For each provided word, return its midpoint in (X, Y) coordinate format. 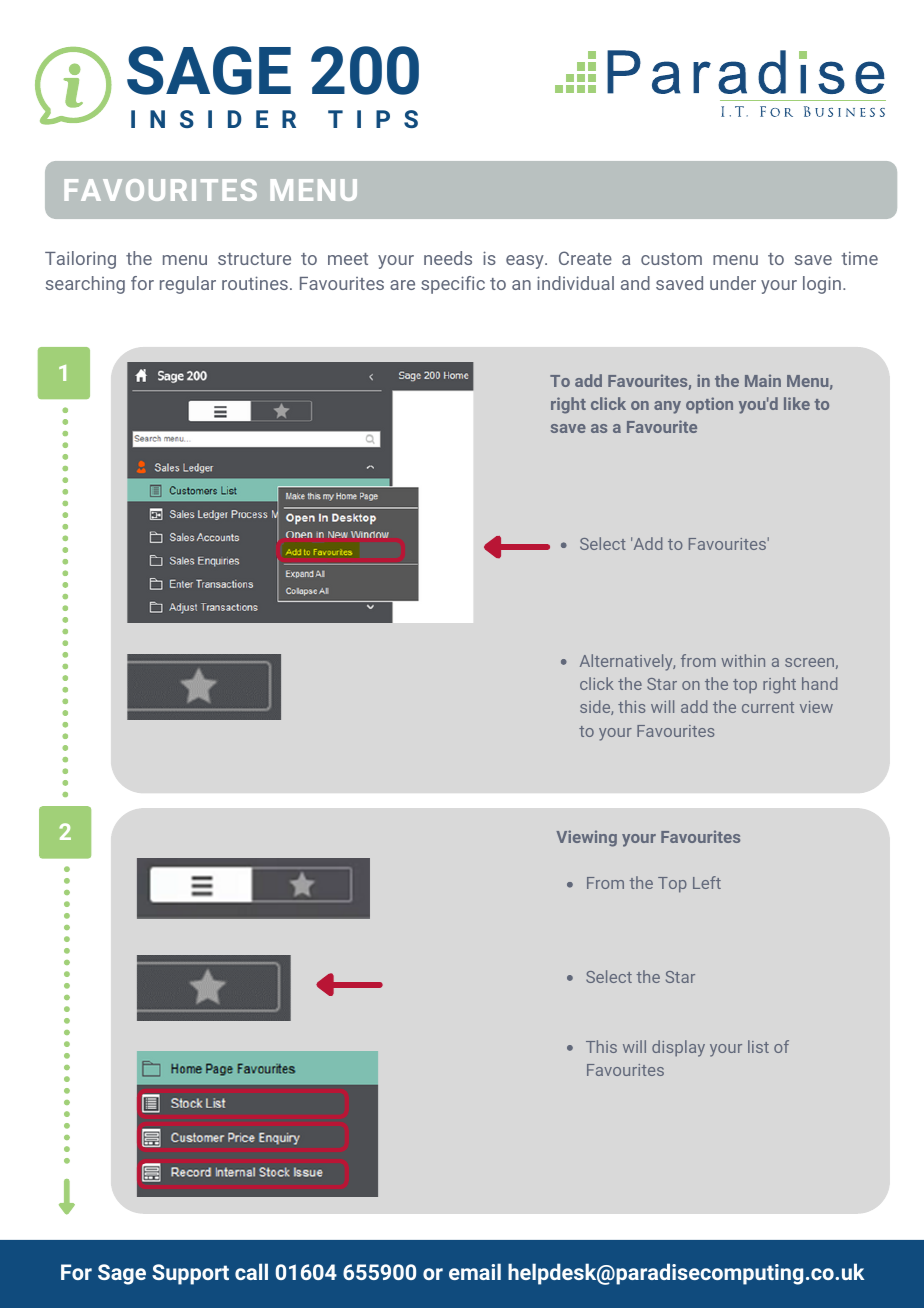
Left (707, 882)
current (768, 707)
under (733, 283)
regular (188, 285)
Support (190, 1274)
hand (819, 683)
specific (453, 285)
